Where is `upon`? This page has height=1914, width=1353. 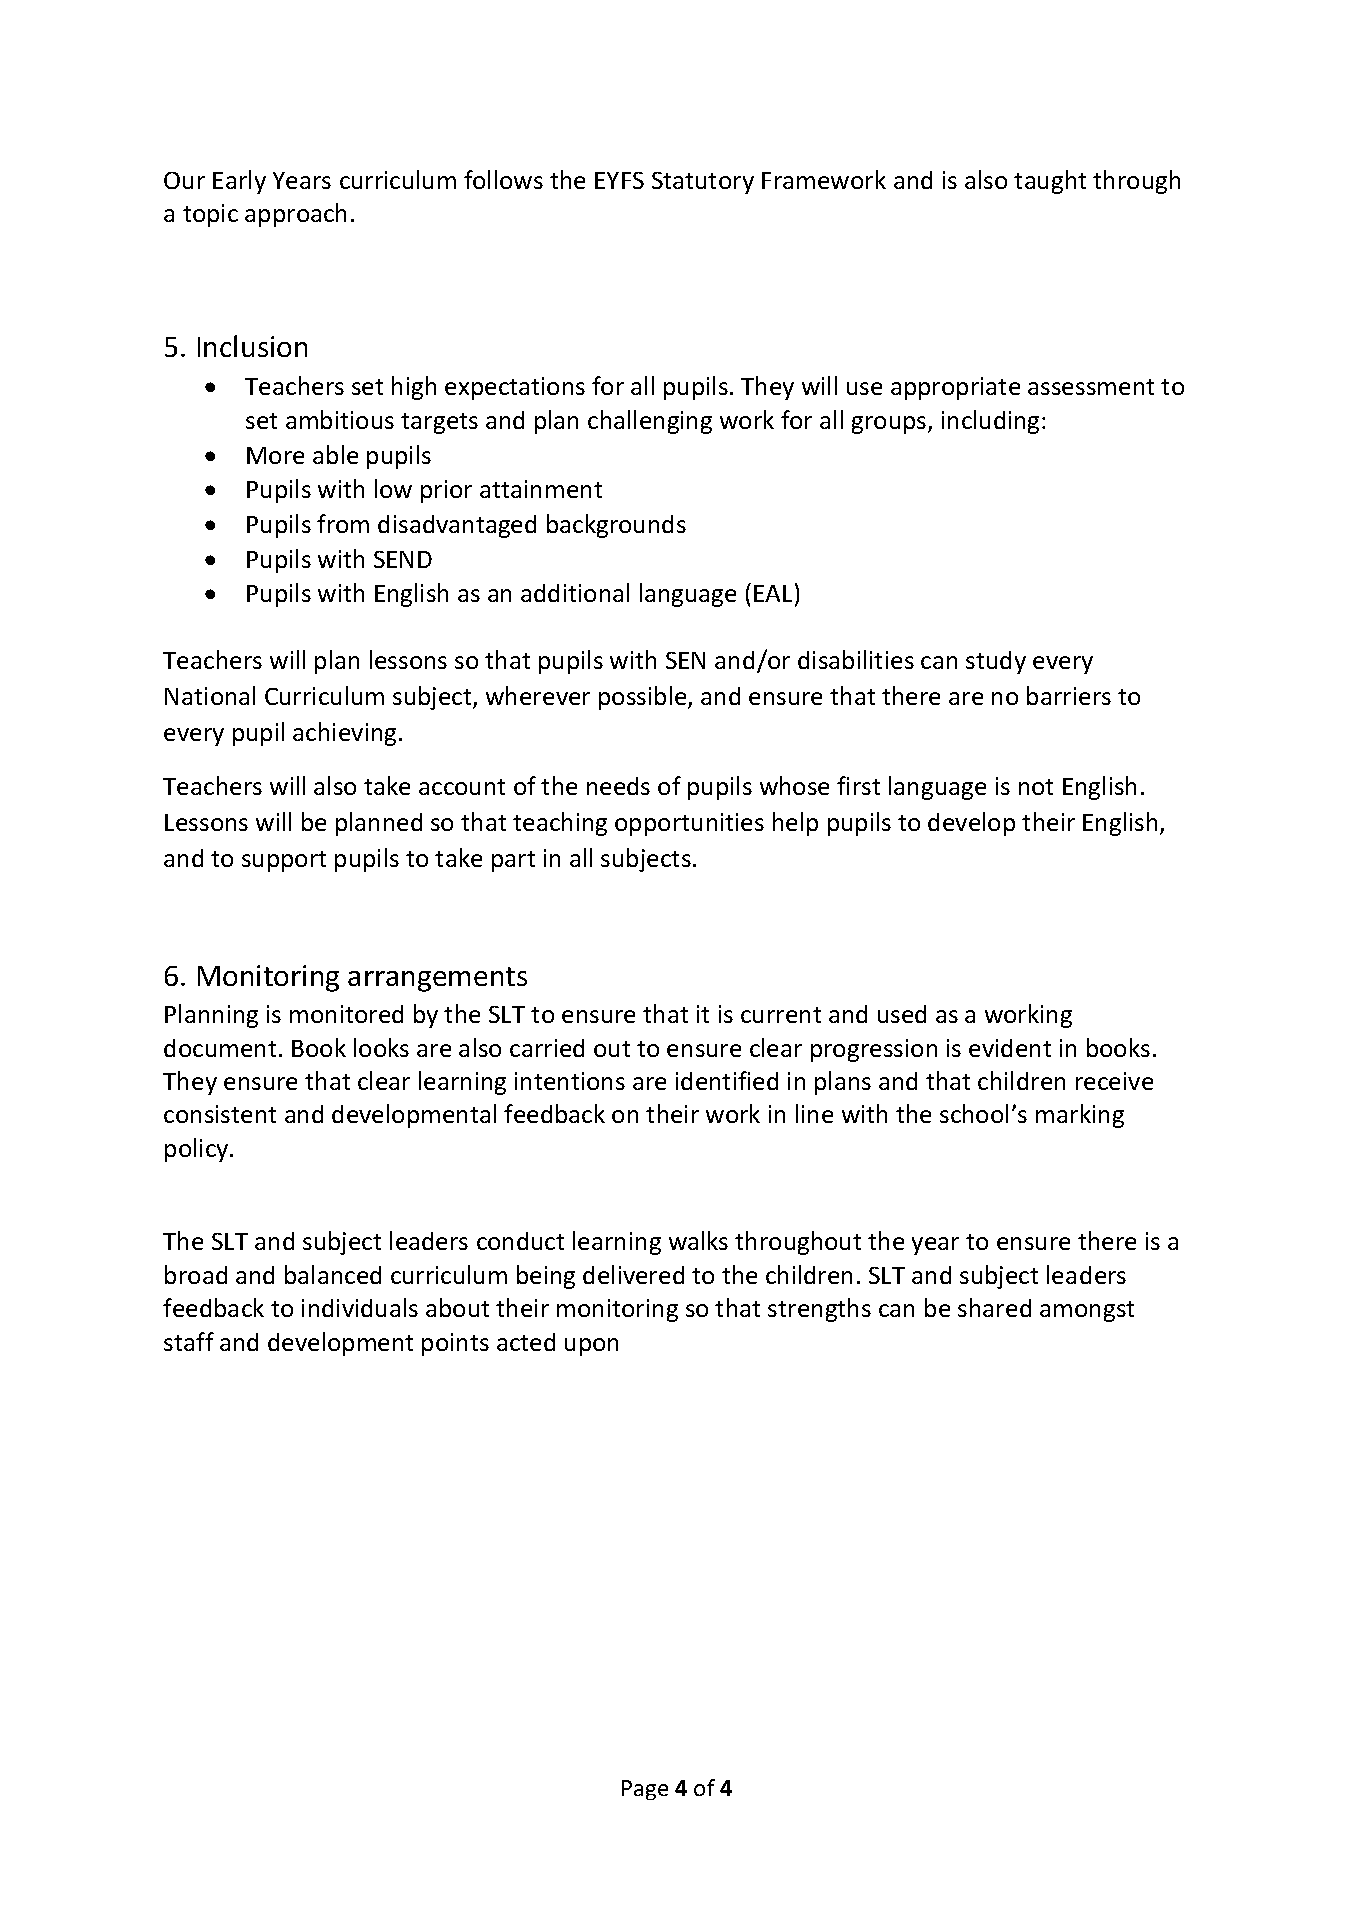
upon is located at coordinates (591, 1347).
